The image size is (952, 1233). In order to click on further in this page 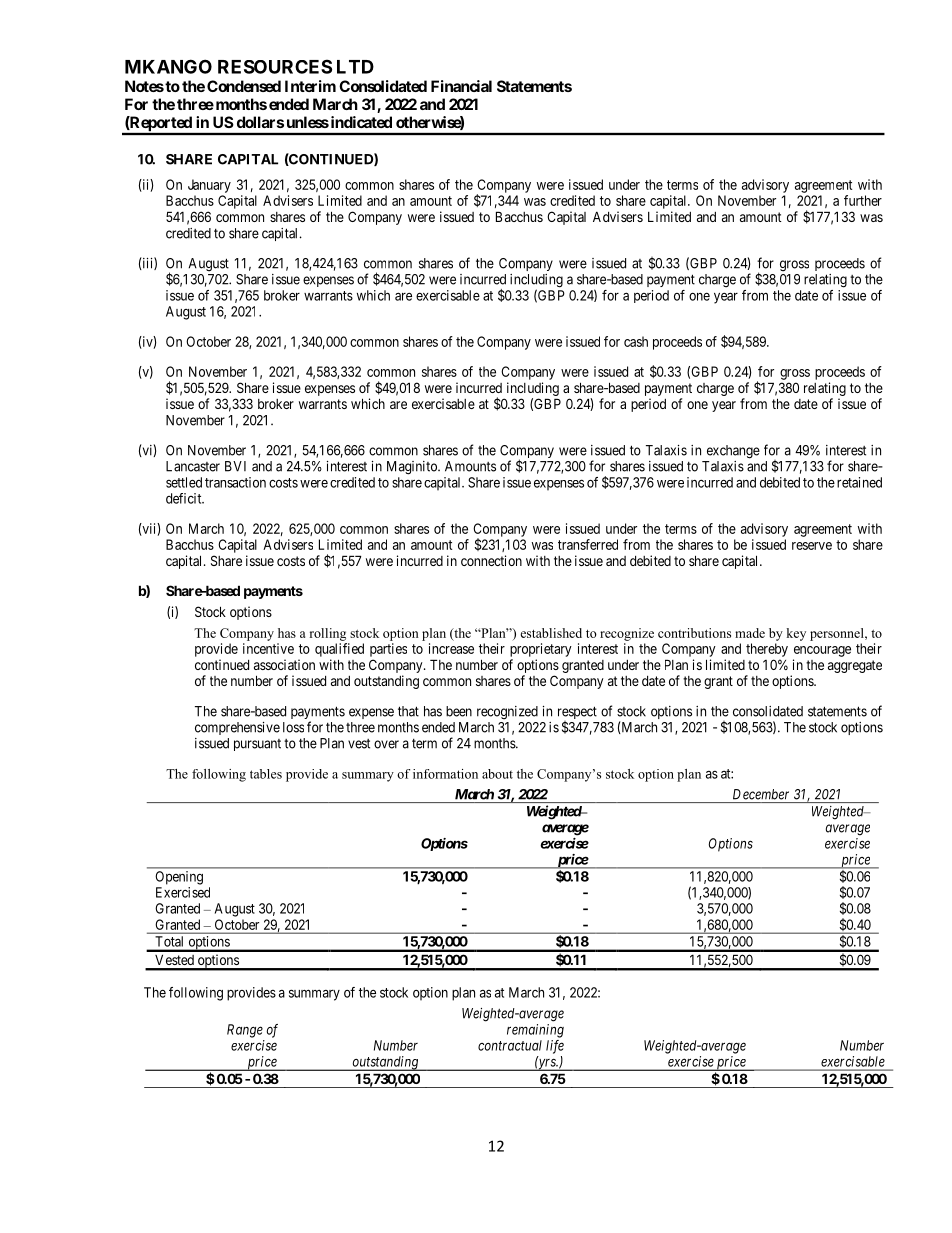, I will do `click(863, 200)`.
